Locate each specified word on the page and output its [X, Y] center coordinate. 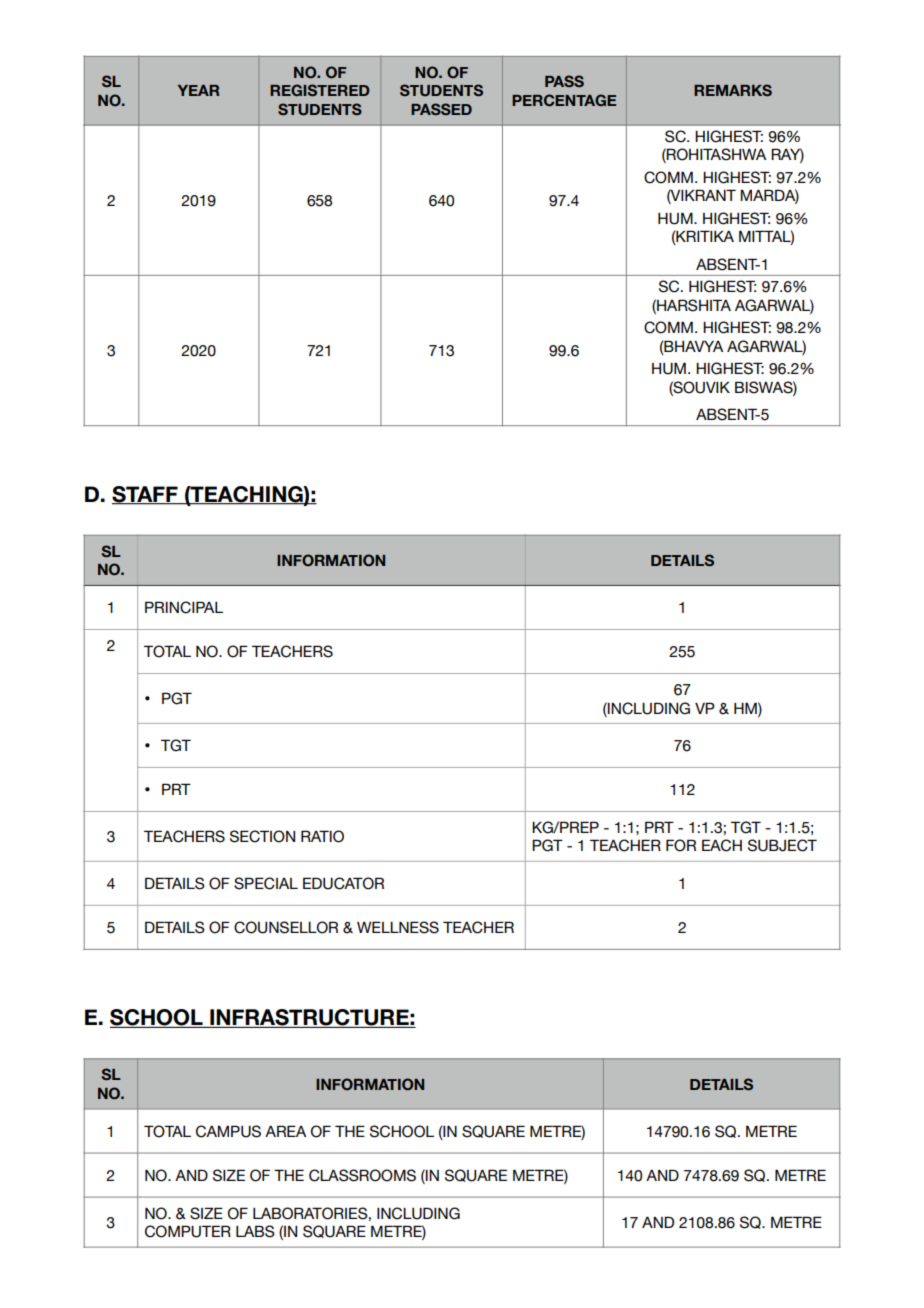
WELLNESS [398, 927]
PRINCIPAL [184, 607]
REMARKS [733, 90]
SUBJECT [782, 845]
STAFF [146, 495]
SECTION [262, 836]
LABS [255, 1231]
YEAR [198, 90]
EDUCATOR [343, 883]
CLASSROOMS [362, 1175]
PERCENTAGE [564, 100]
